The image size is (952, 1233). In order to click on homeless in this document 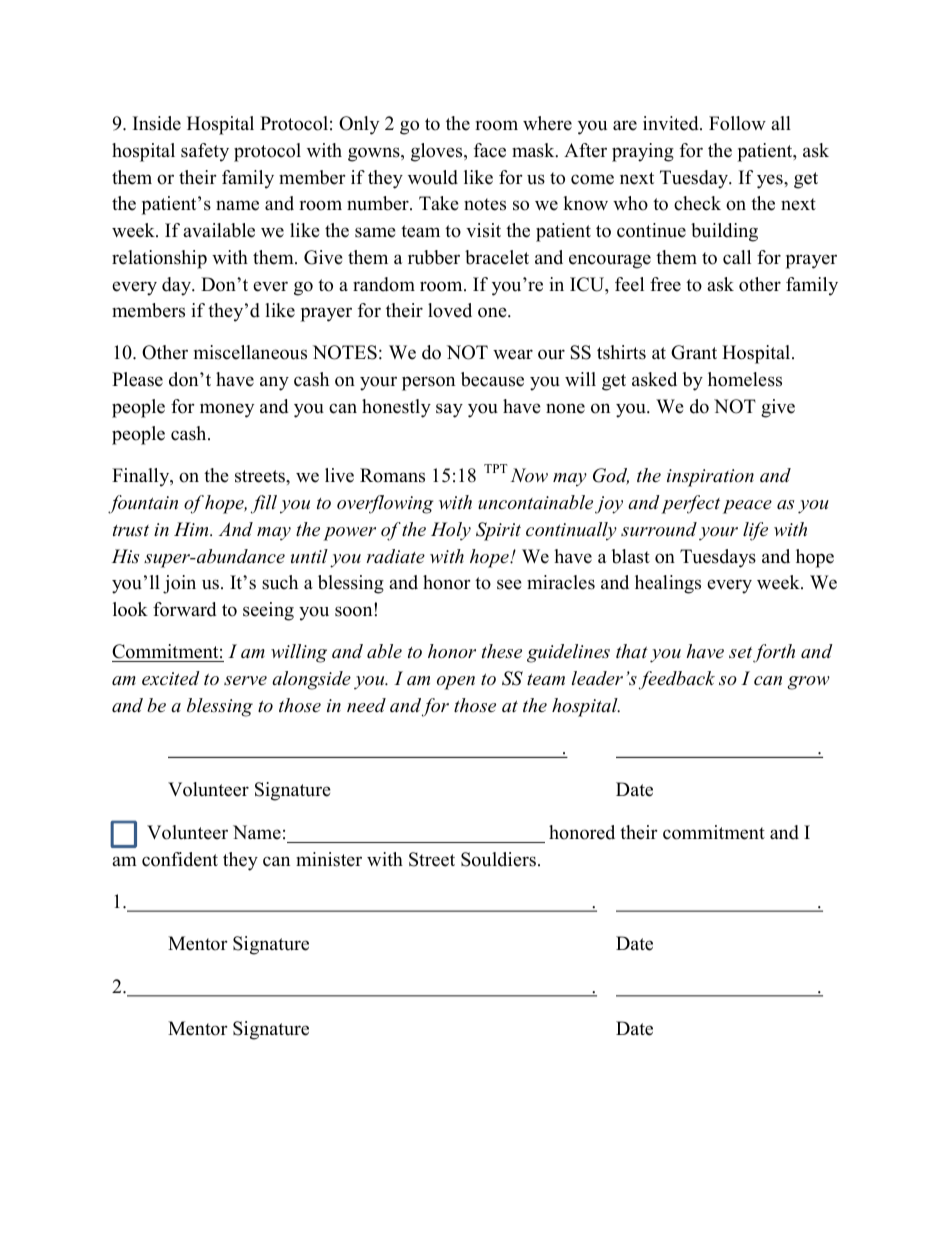, I will do `click(745, 379)`.
